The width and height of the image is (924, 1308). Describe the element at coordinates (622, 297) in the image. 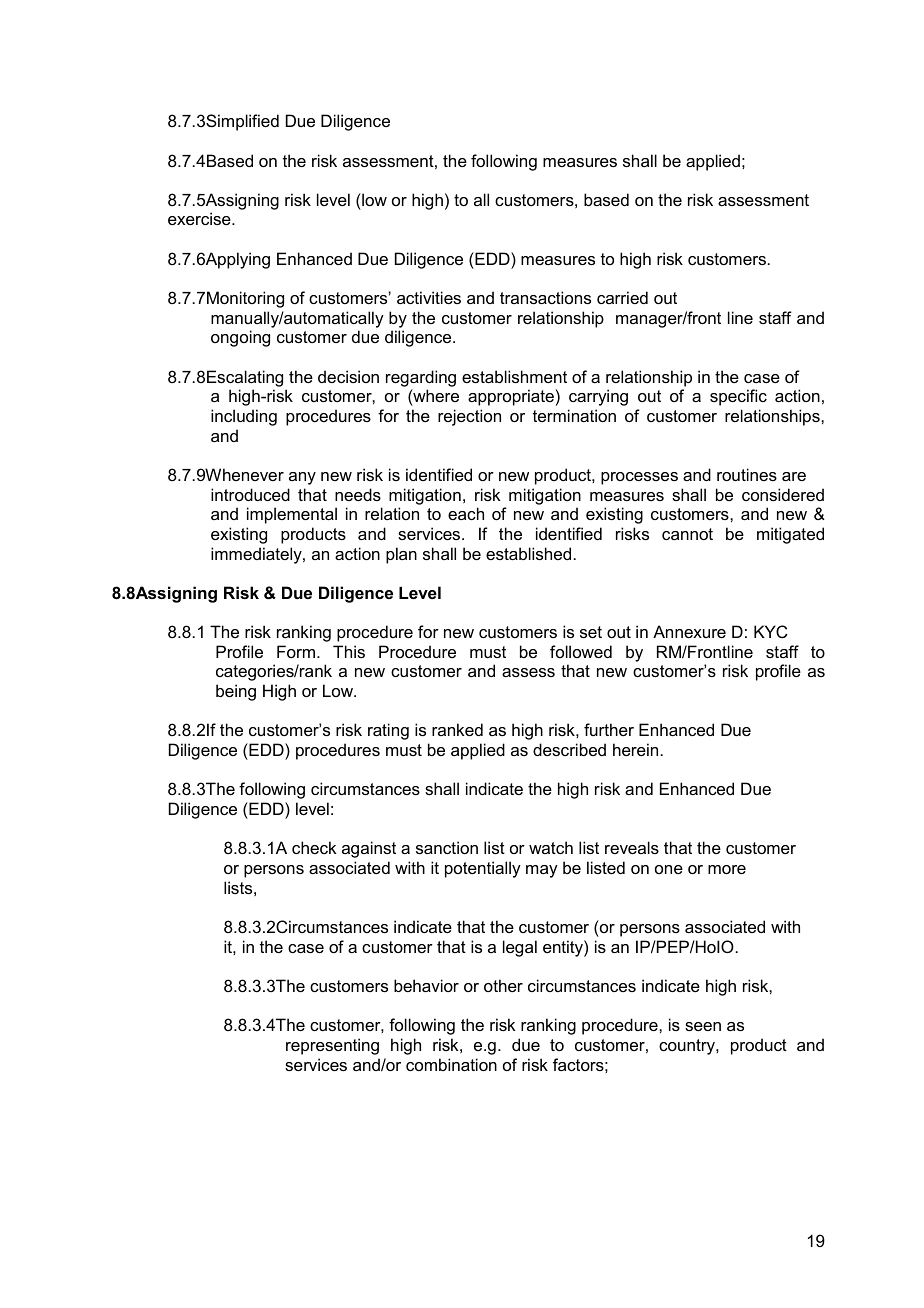

I see `carried` at that location.
